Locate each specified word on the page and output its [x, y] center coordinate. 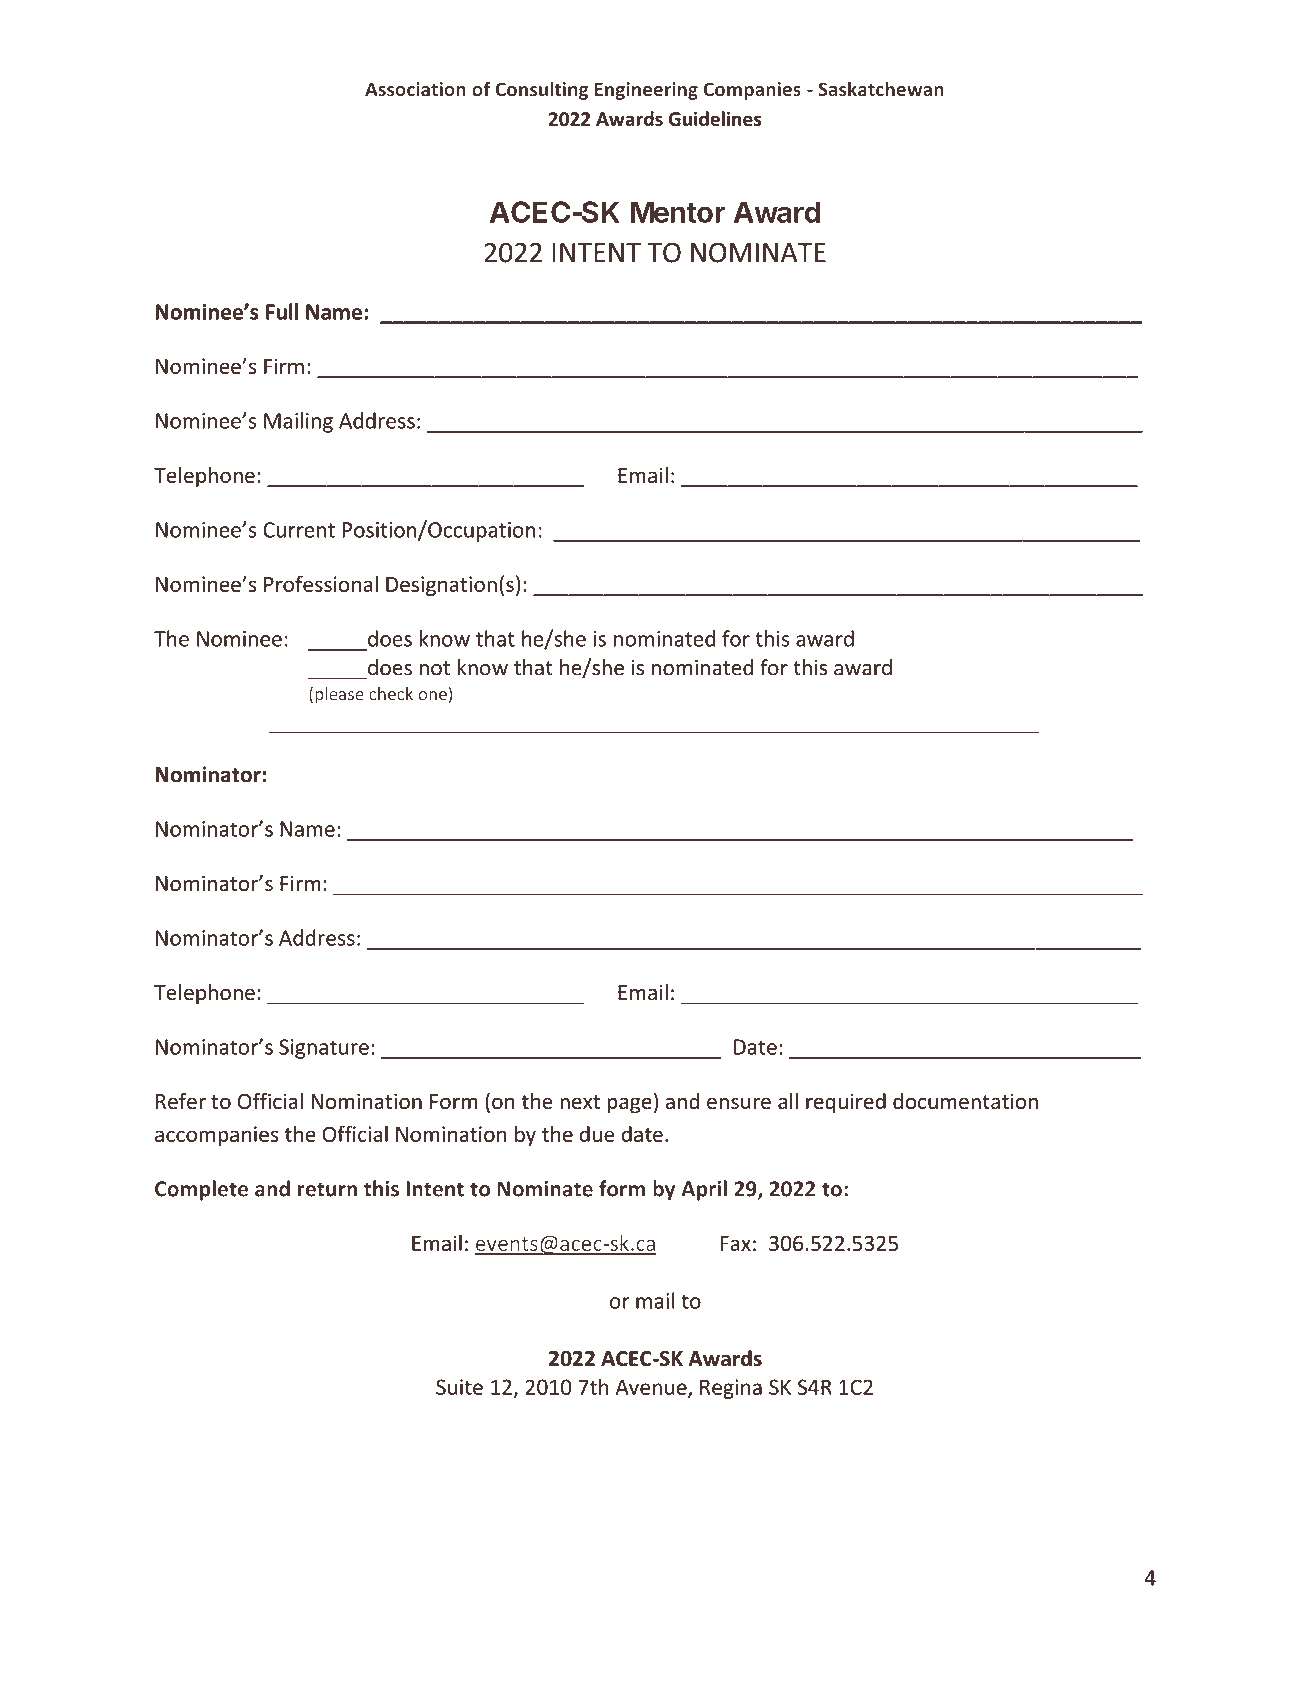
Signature [324, 1049]
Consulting [541, 90]
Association [415, 89]
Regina [731, 1389]
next [580, 1102]
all [788, 1101]
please [339, 695]
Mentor [678, 212]
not [435, 668]
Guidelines [715, 118]
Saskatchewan [881, 89]
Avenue [652, 1388]
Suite [459, 1387]
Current [299, 530]
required [846, 1103]
